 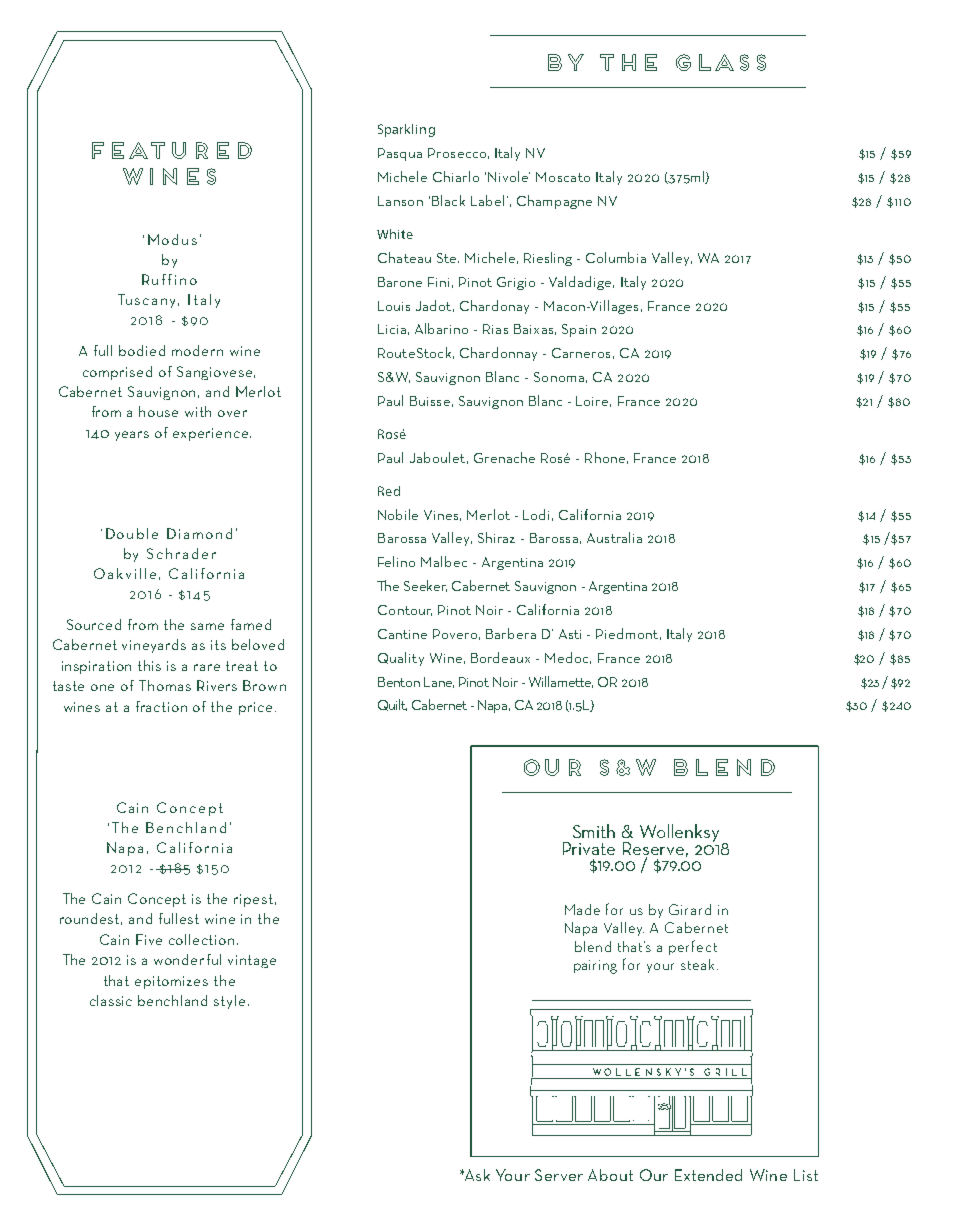 What do you see at coordinates (172, 150) in the image?
I see `Featured` at bounding box center [172, 150].
